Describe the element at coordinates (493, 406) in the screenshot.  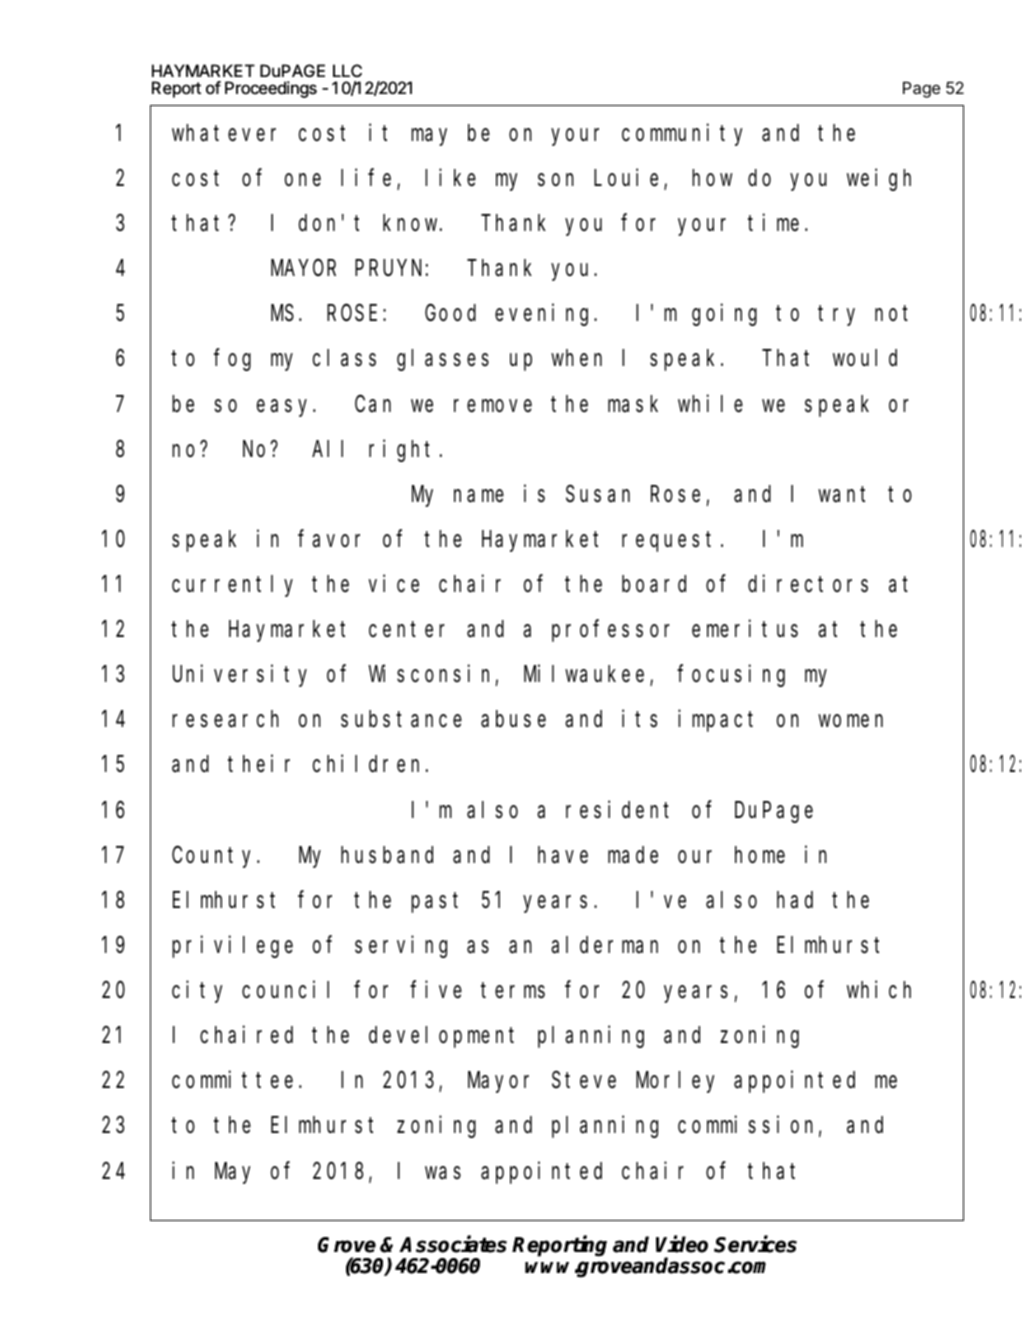
I see `remove` at that location.
